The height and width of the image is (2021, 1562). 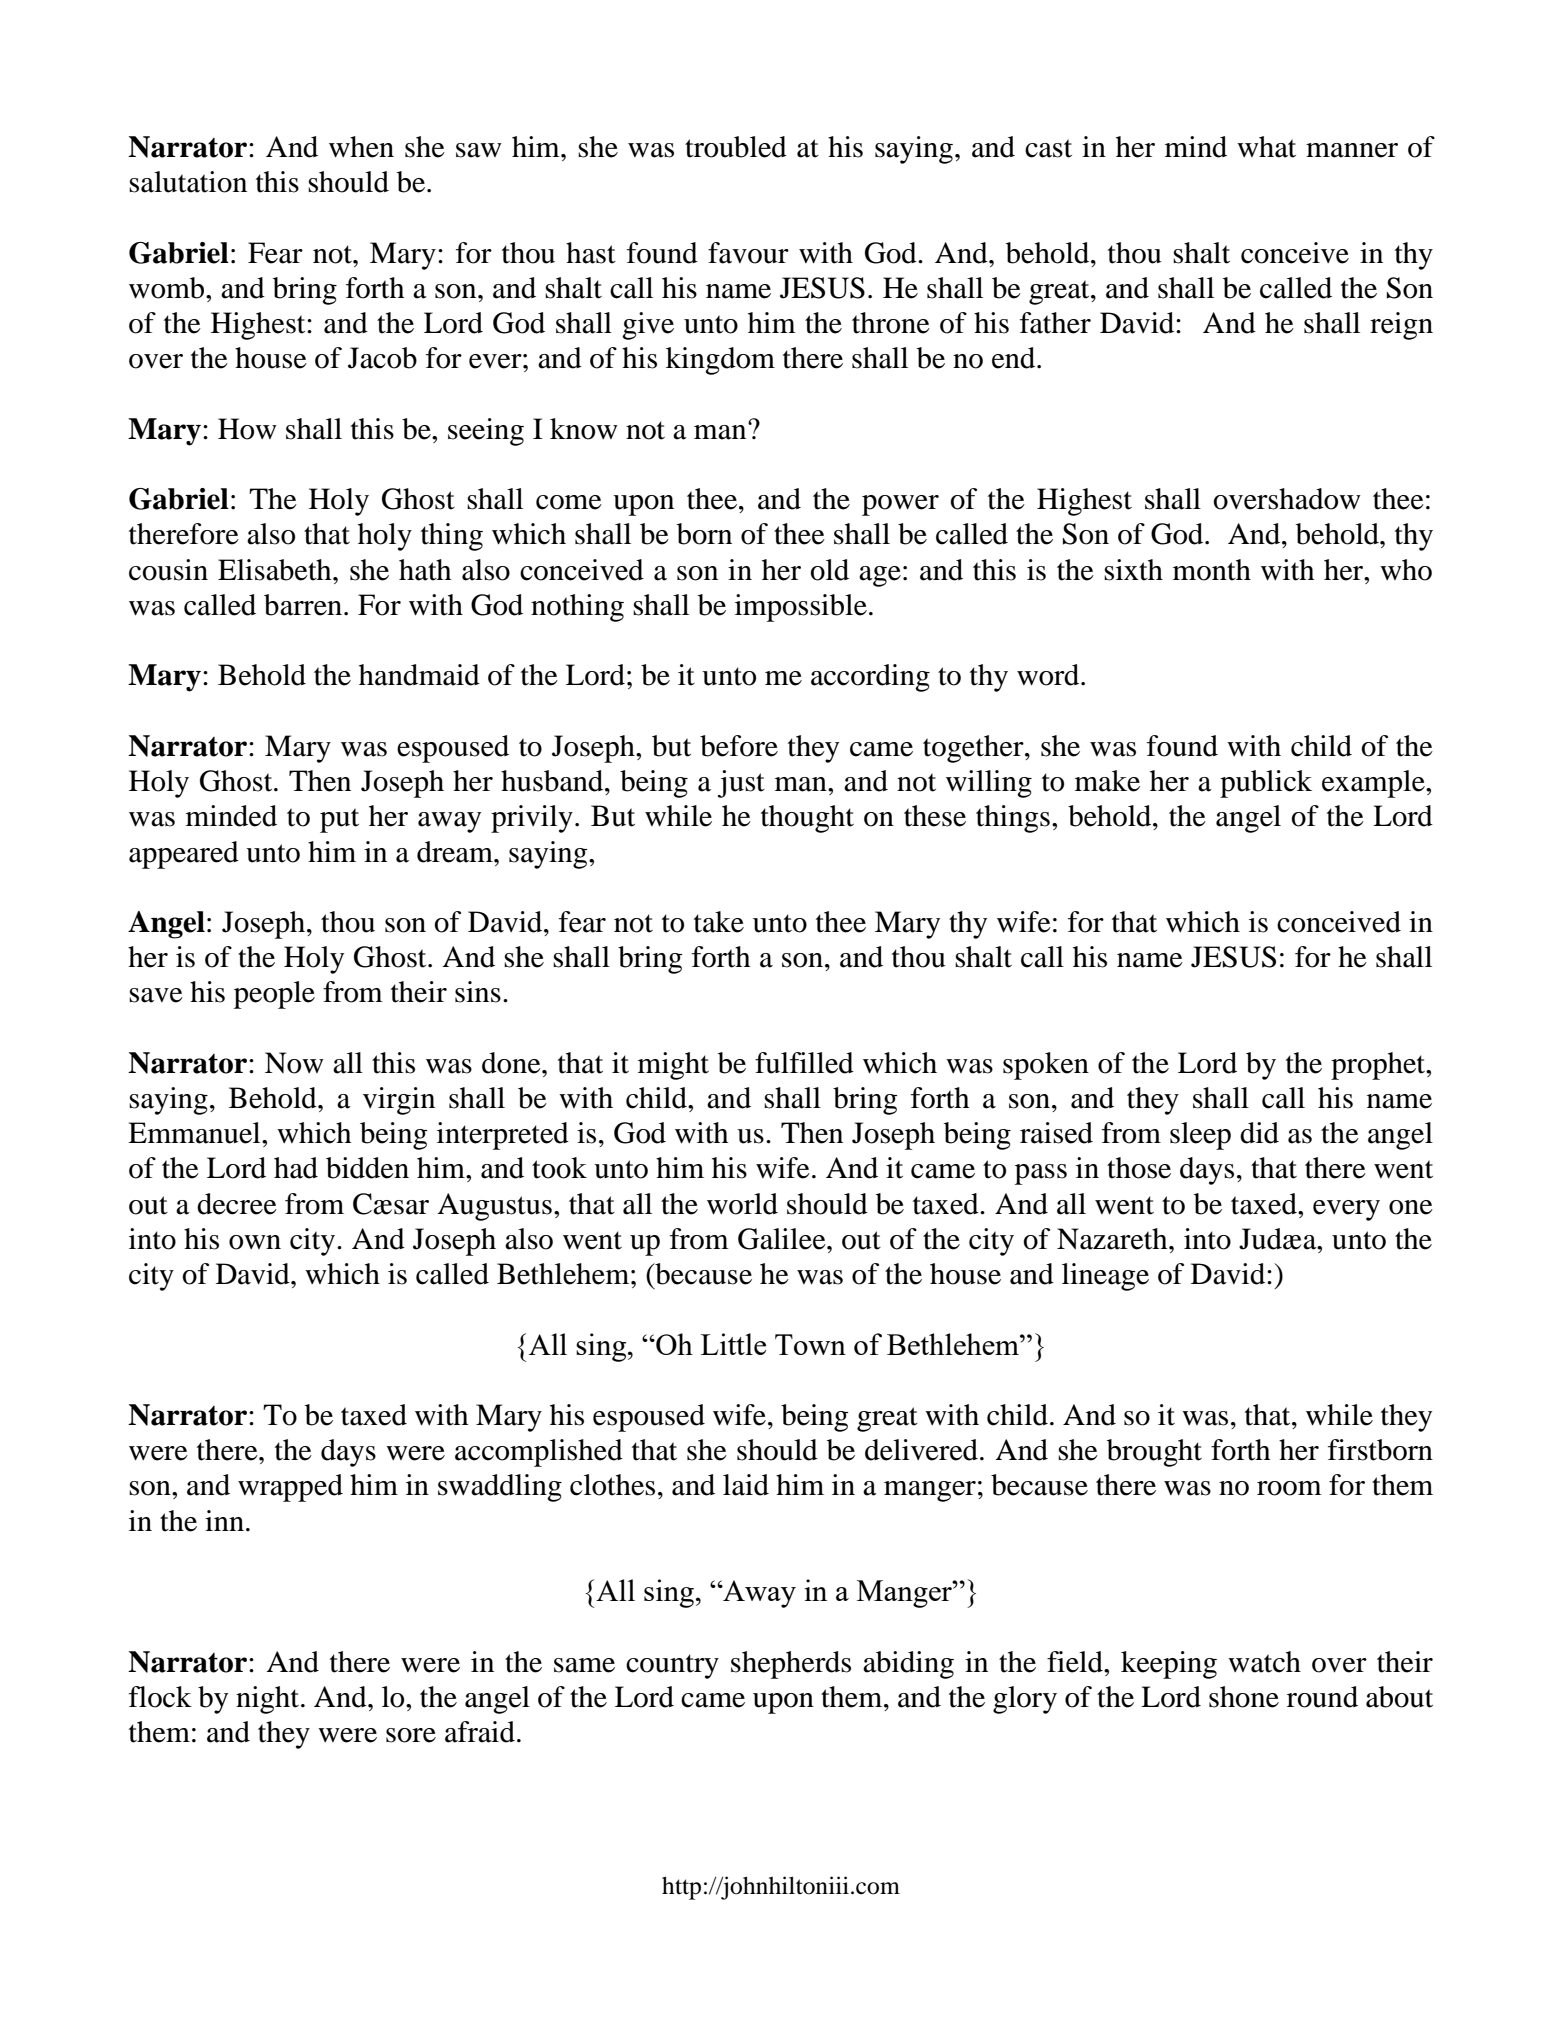 I want to click on when, so click(x=361, y=147).
